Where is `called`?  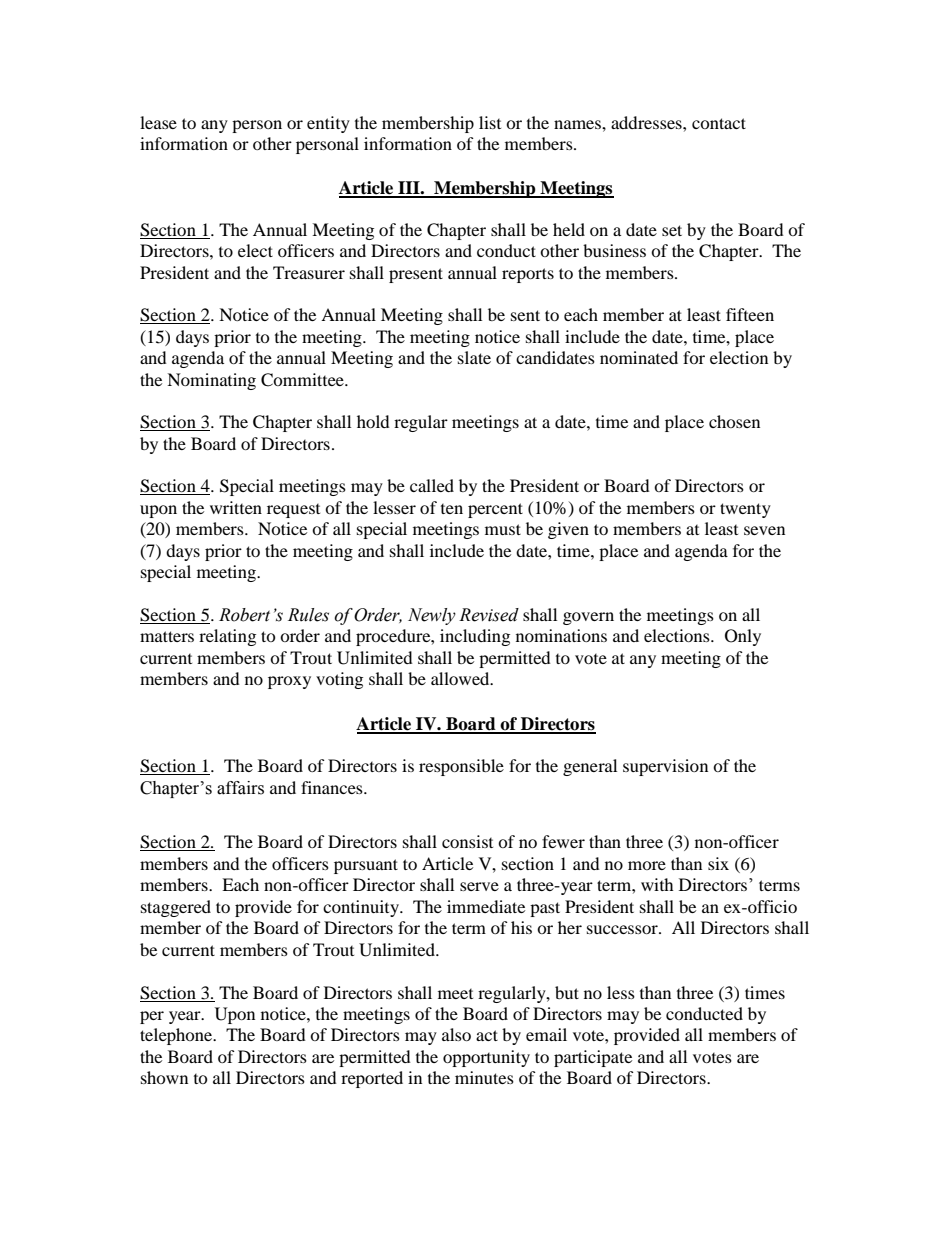 called is located at coordinates (432, 485).
